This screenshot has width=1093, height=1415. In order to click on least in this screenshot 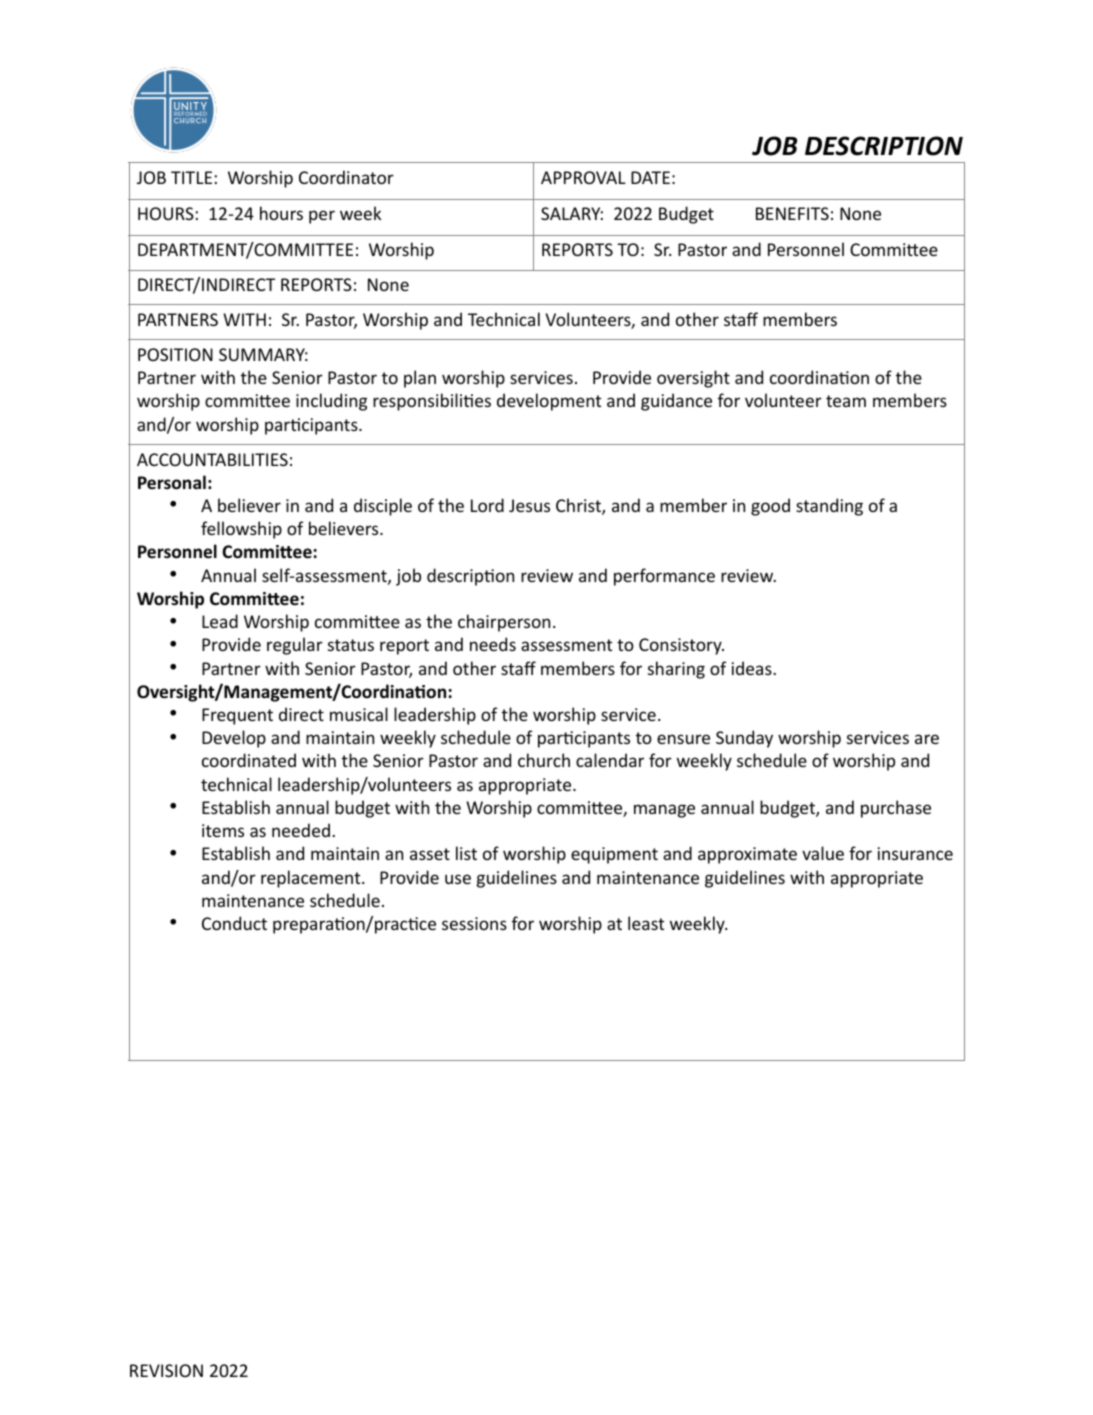, I will do `click(646, 923)`.
